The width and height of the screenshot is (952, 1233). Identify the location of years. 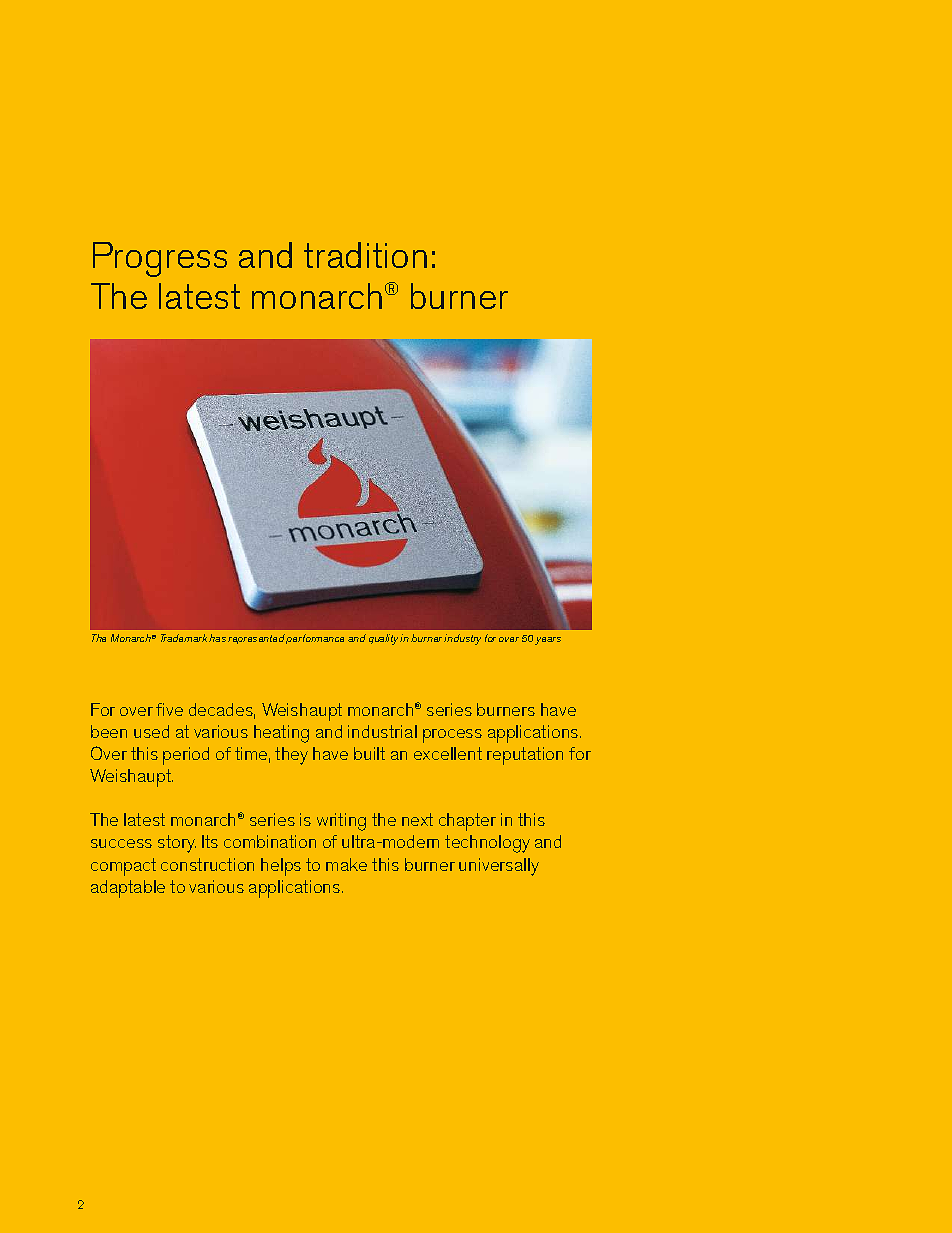
(548, 641).
